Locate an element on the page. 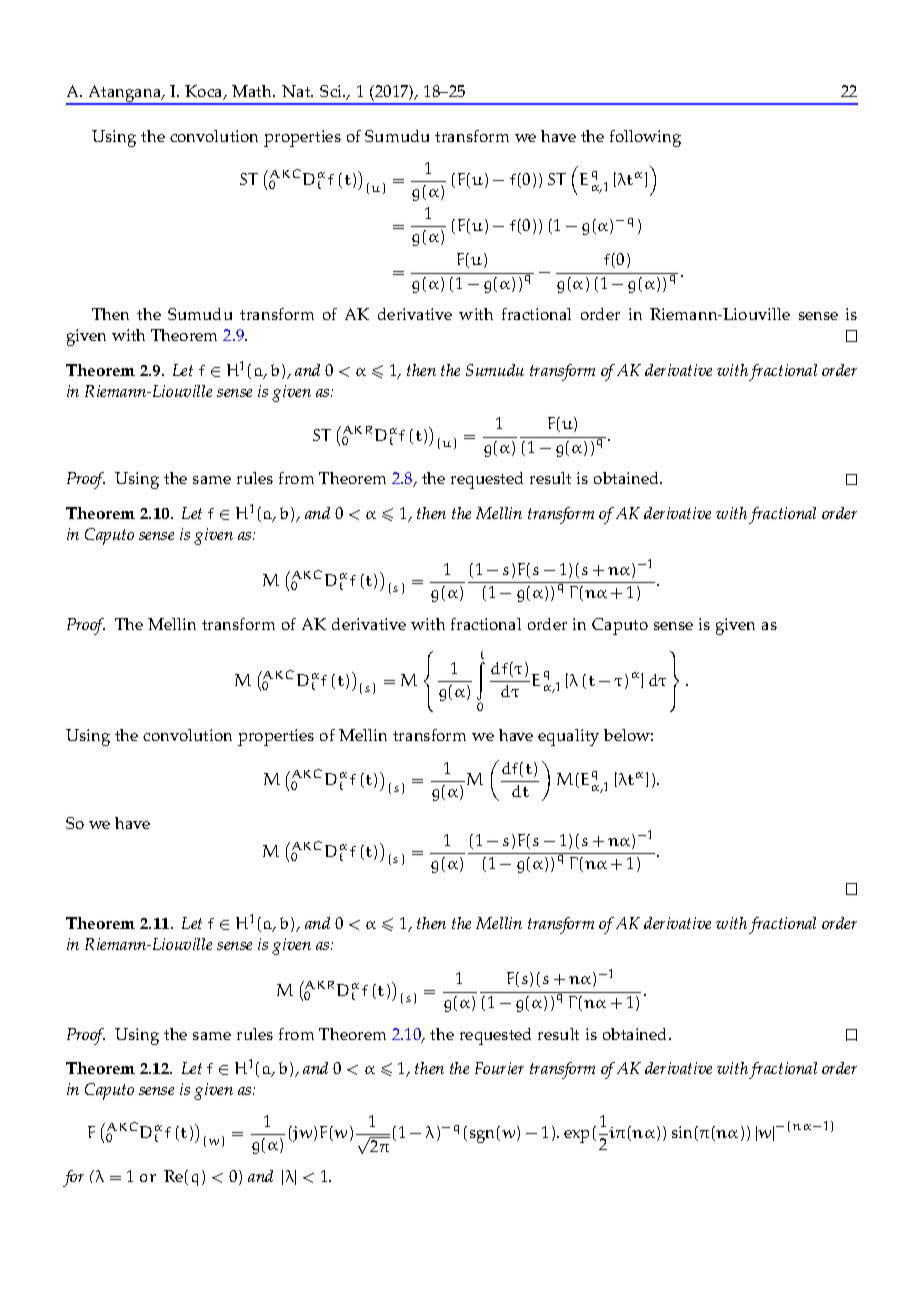 This document has width=924, height=1308. Math is located at coordinates (253, 91).
